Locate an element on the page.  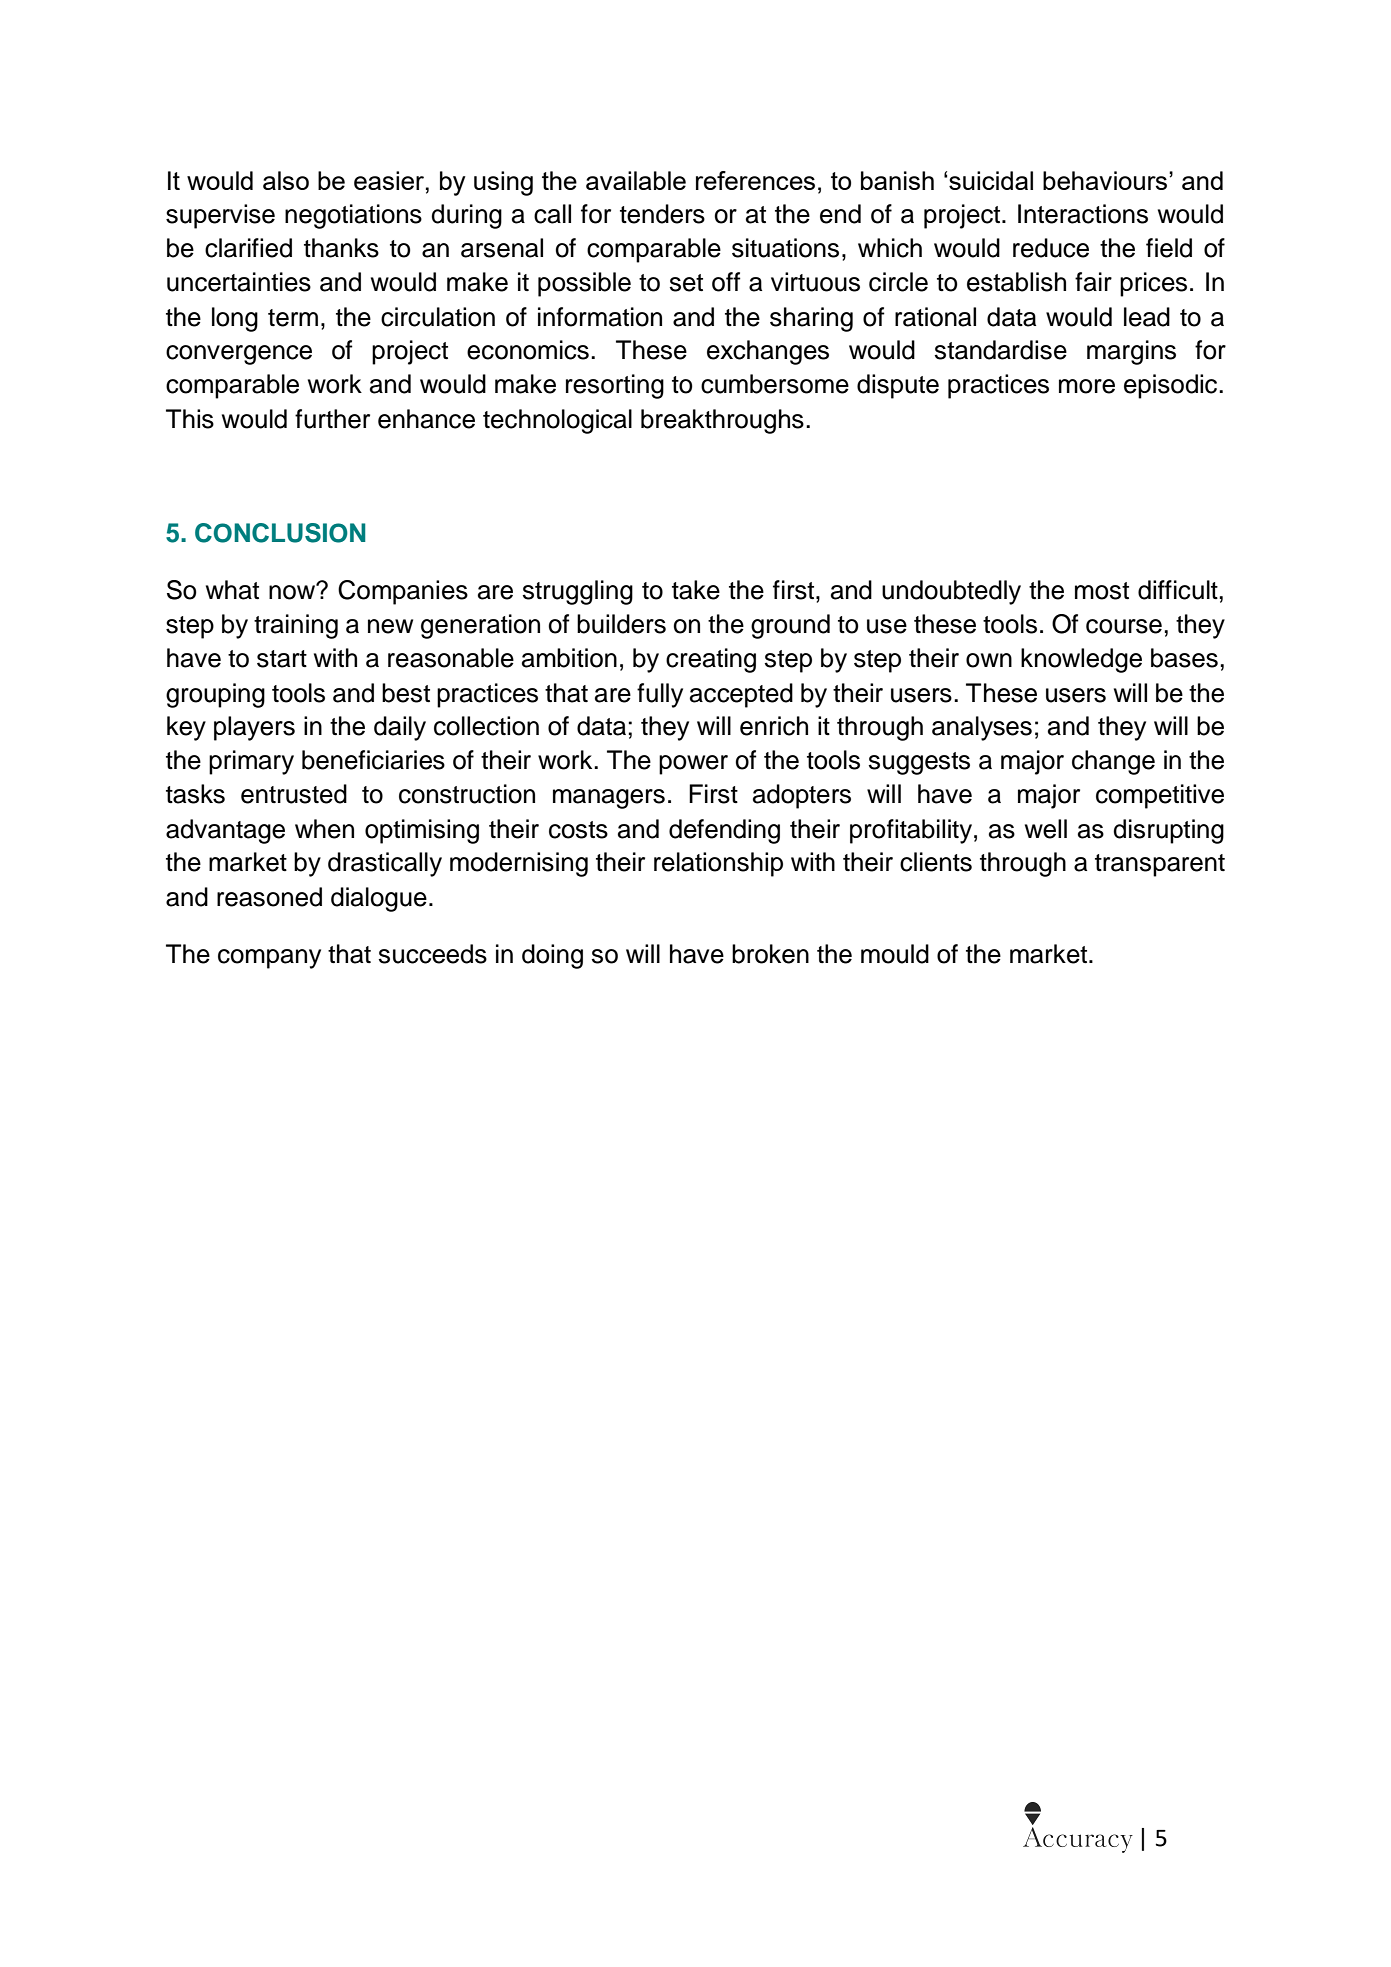
tenders is located at coordinates (662, 214).
